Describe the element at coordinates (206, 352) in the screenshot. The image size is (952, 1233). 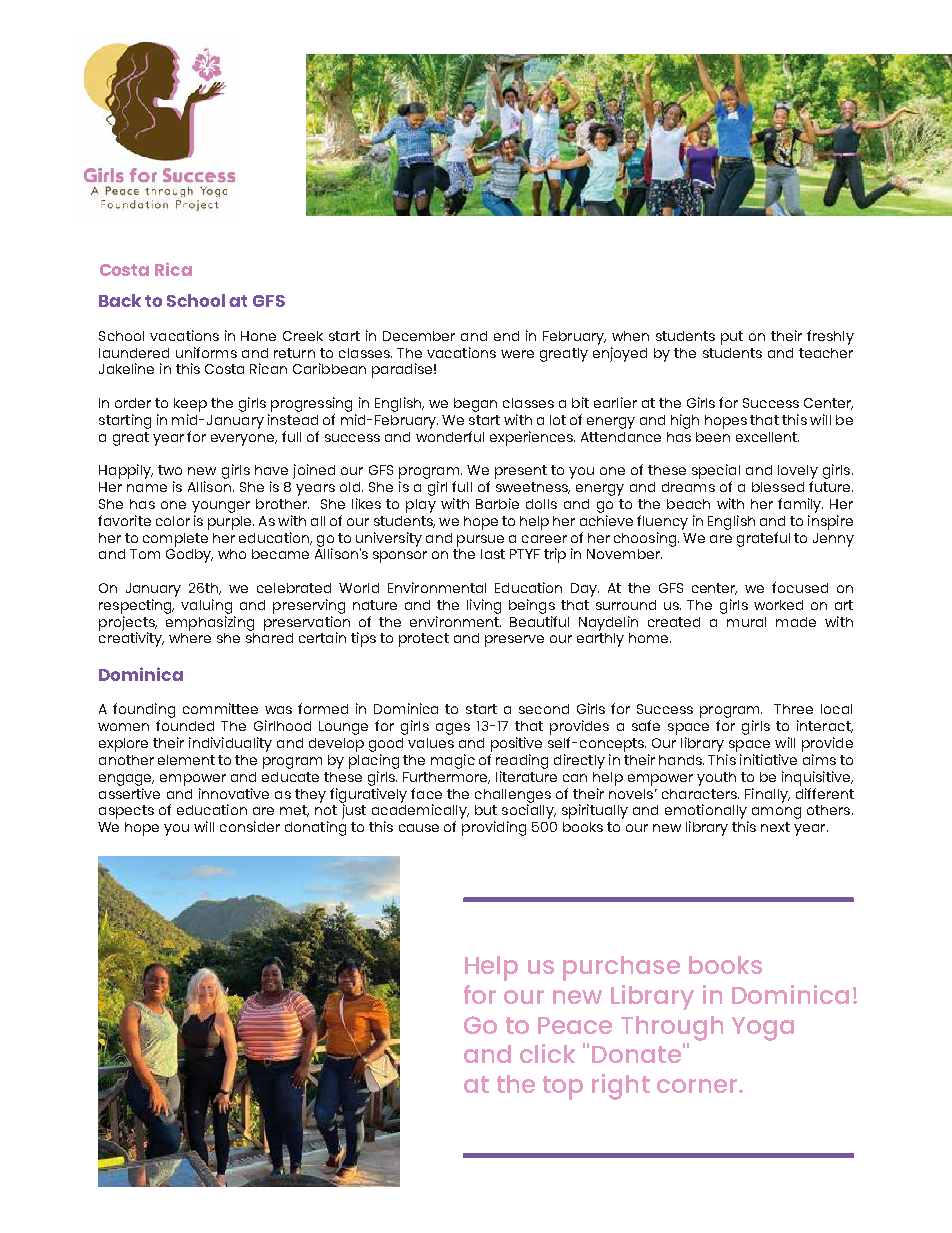
I see `uniforms` at that location.
